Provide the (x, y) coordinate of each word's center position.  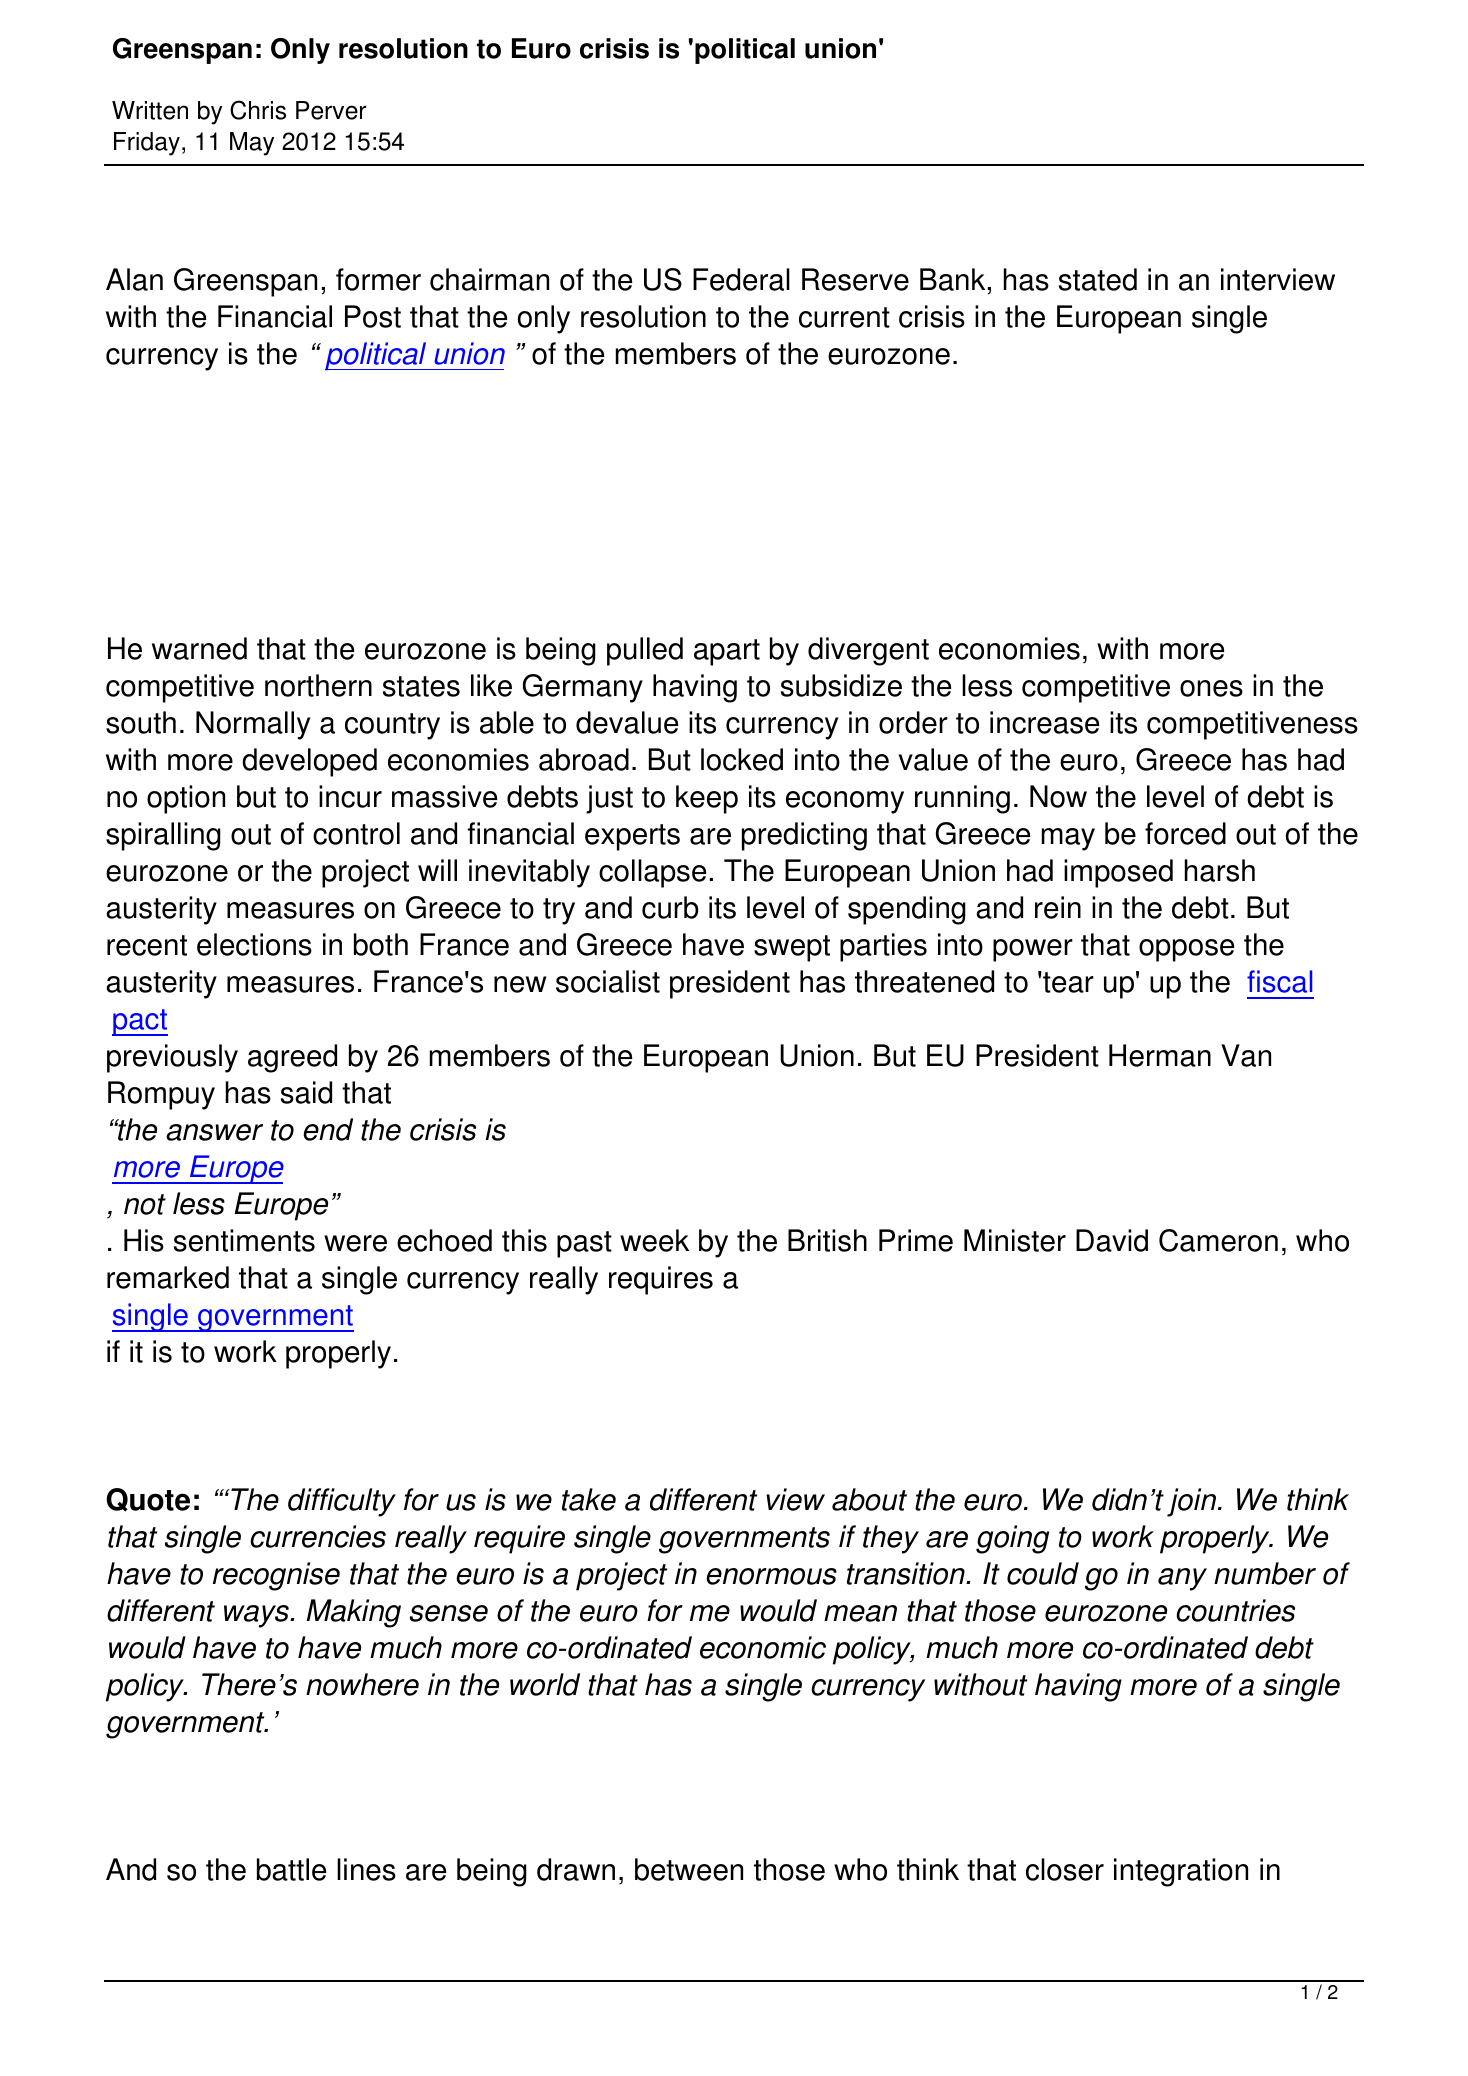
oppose (1186, 950)
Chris (258, 110)
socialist (608, 981)
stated (1098, 279)
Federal (741, 279)
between (689, 1869)
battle (291, 1869)
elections (254, 944)
